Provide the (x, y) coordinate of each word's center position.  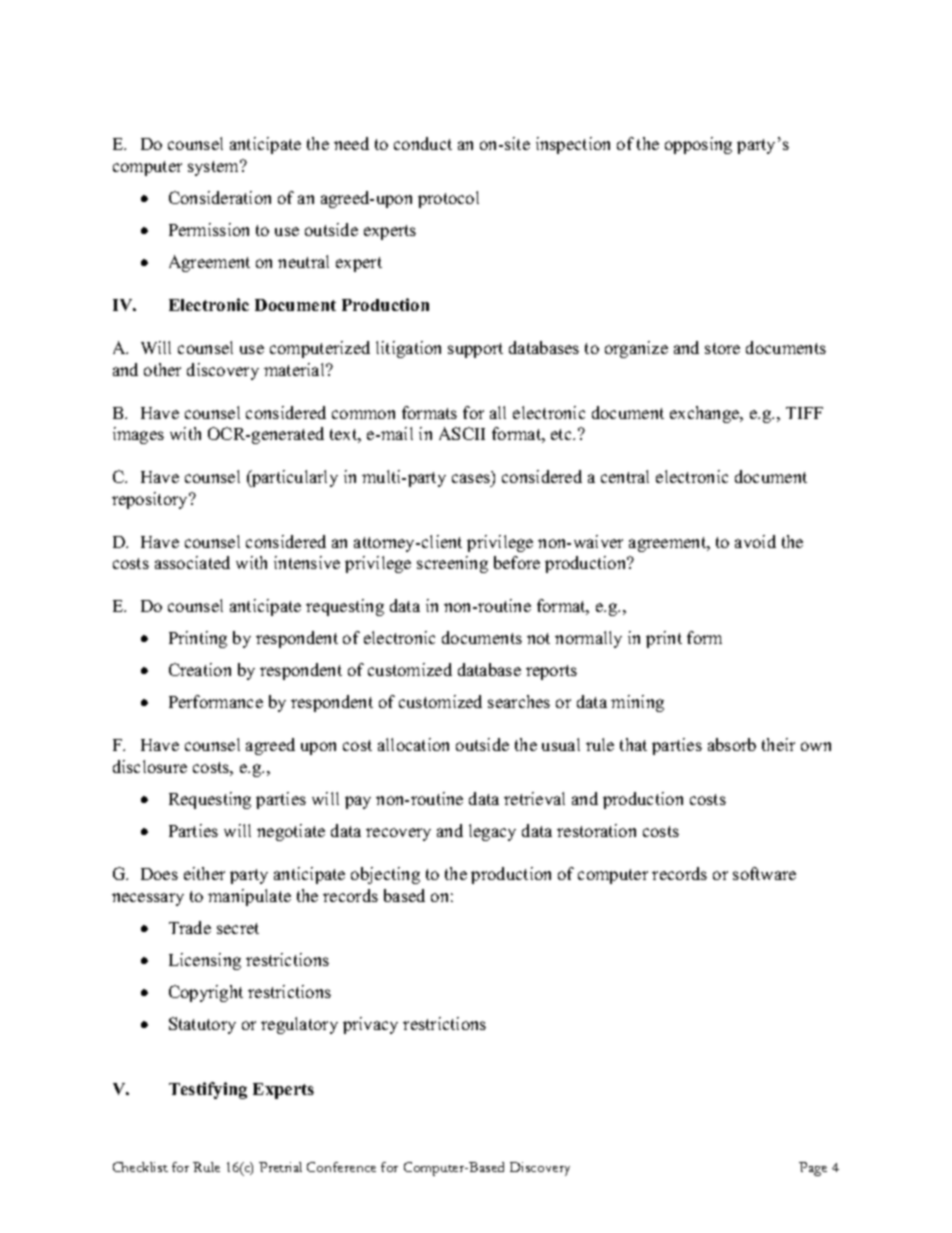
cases (471, 478)
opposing (698, 145)
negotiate (291, 832)
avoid (755, 541)
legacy (492, 832)
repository (151, 500)
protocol (448, 199)
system (215, 168)
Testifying (208, 1090)
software (764, 873)
